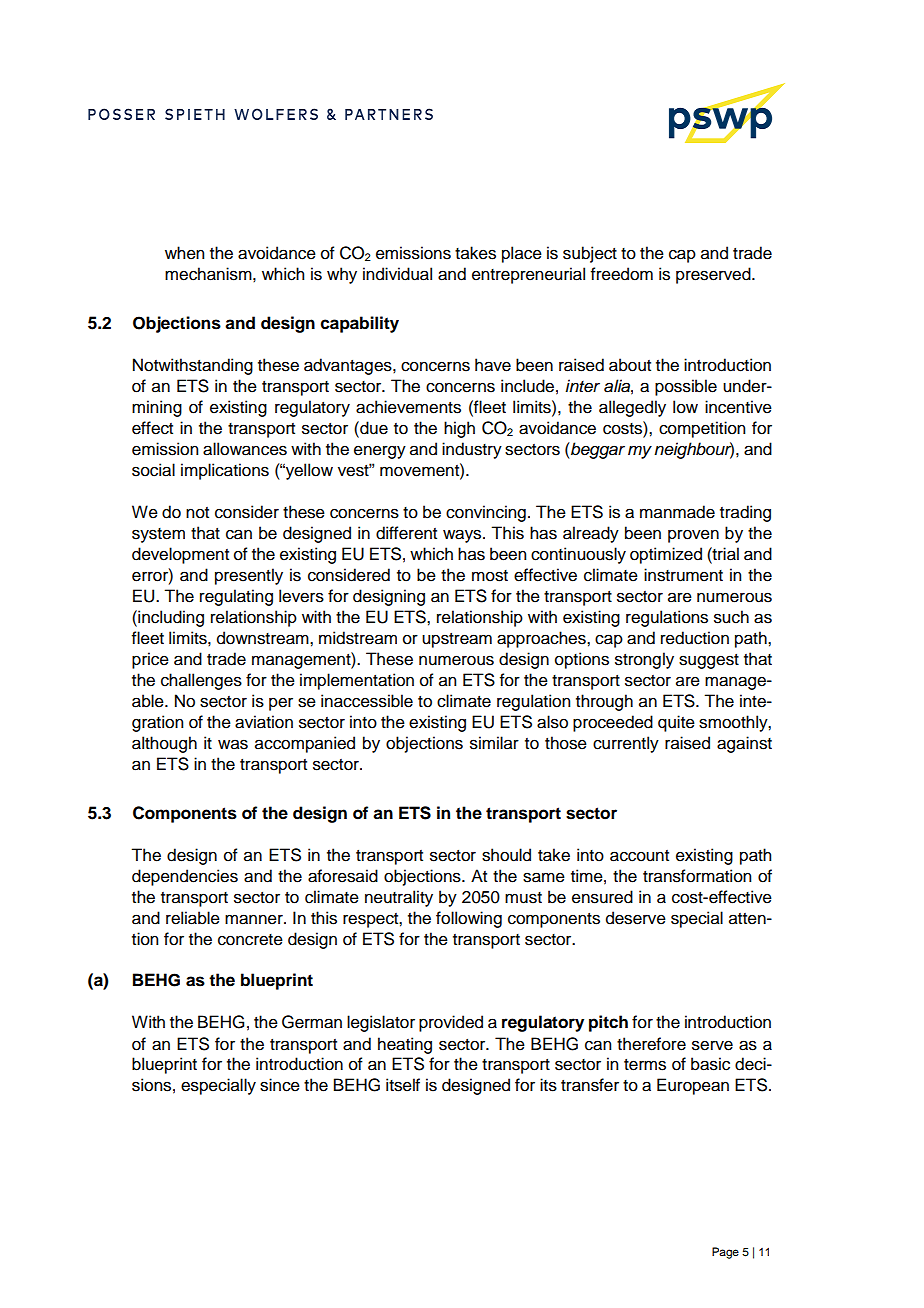  I want to click on individual, so click(397, 274).
